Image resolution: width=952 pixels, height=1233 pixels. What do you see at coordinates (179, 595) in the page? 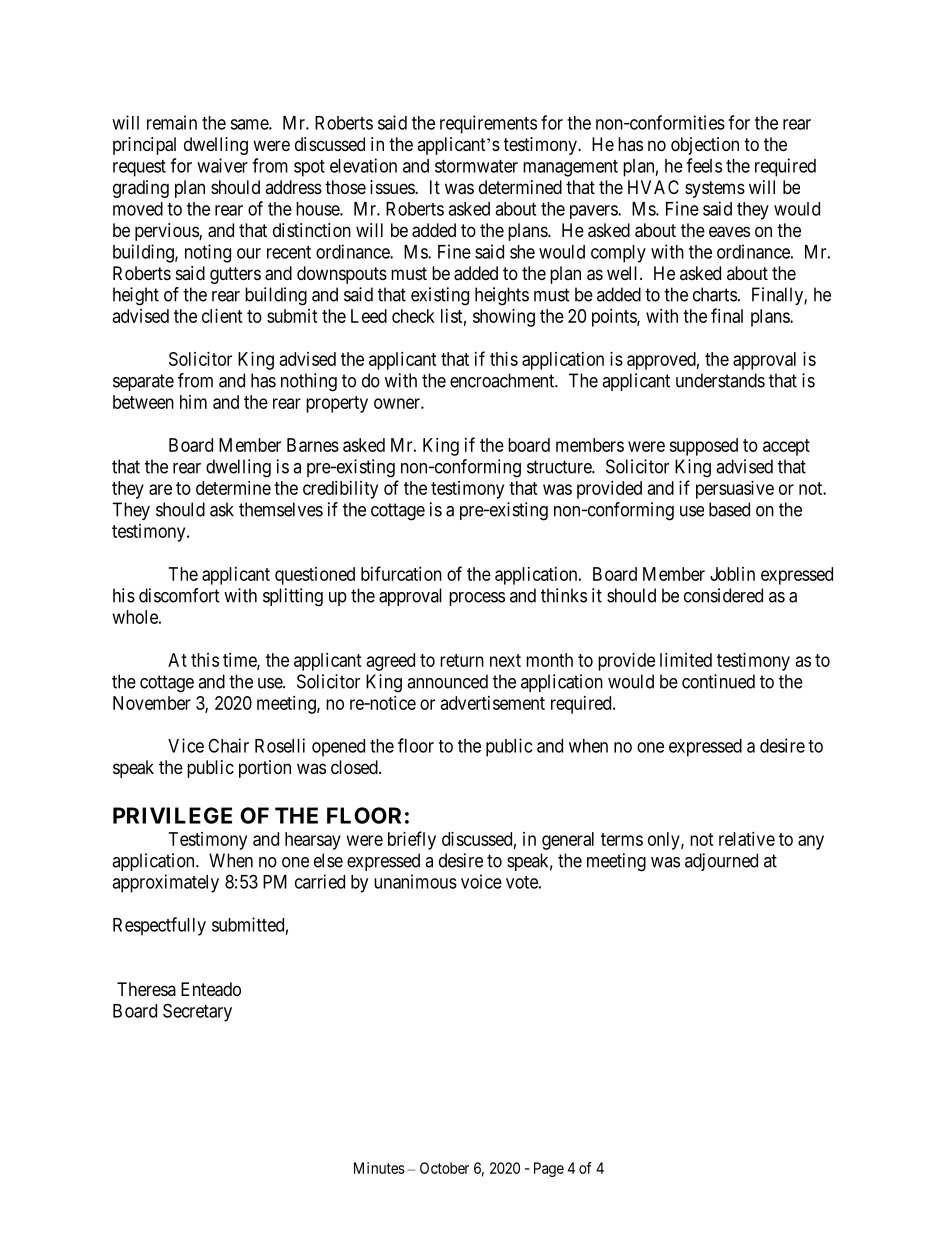
I see `discomfort` at bounding box center [179, 595].
